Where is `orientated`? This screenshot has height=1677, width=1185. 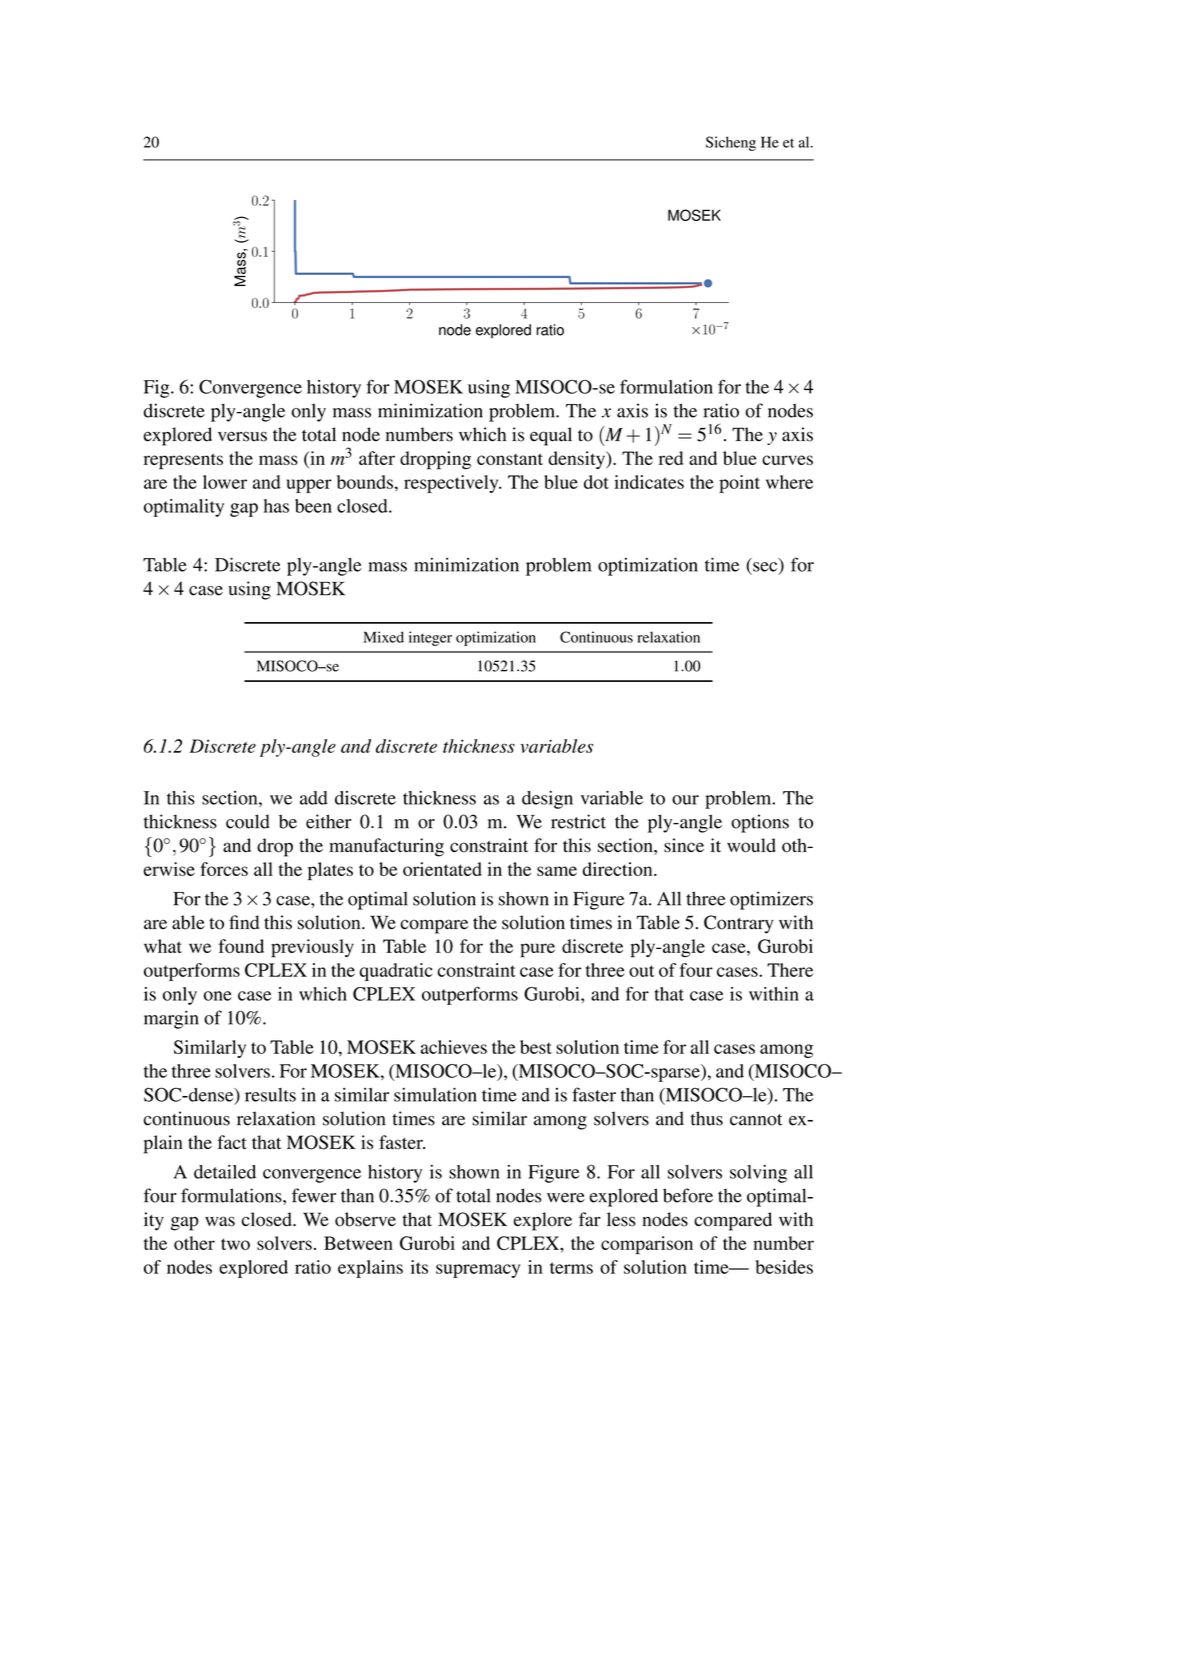
orientated is located at coordinates (442, 869).
